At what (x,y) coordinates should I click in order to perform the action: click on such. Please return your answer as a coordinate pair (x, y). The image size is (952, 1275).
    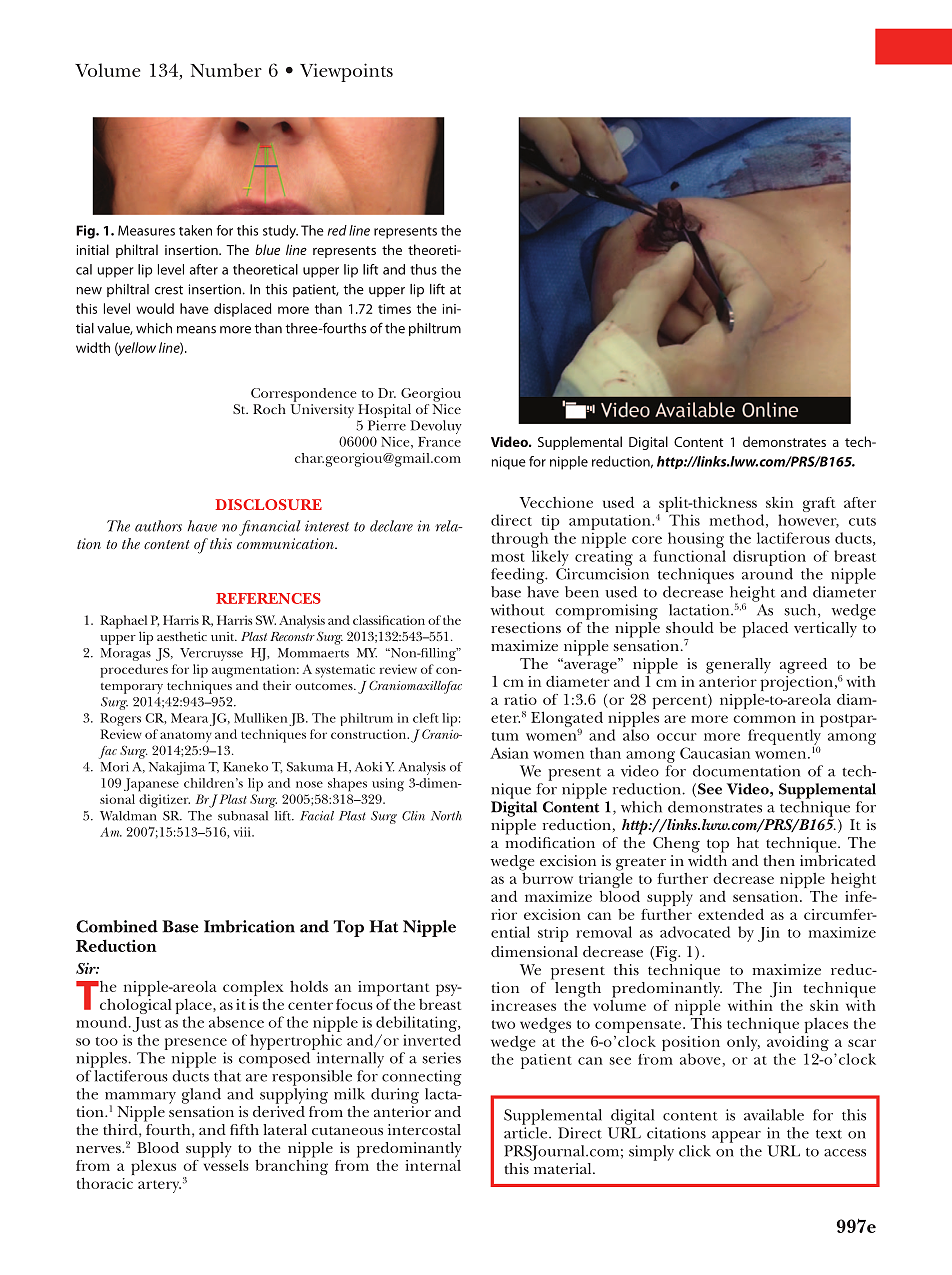
    Looking at the image, I should click on (802, 611).
